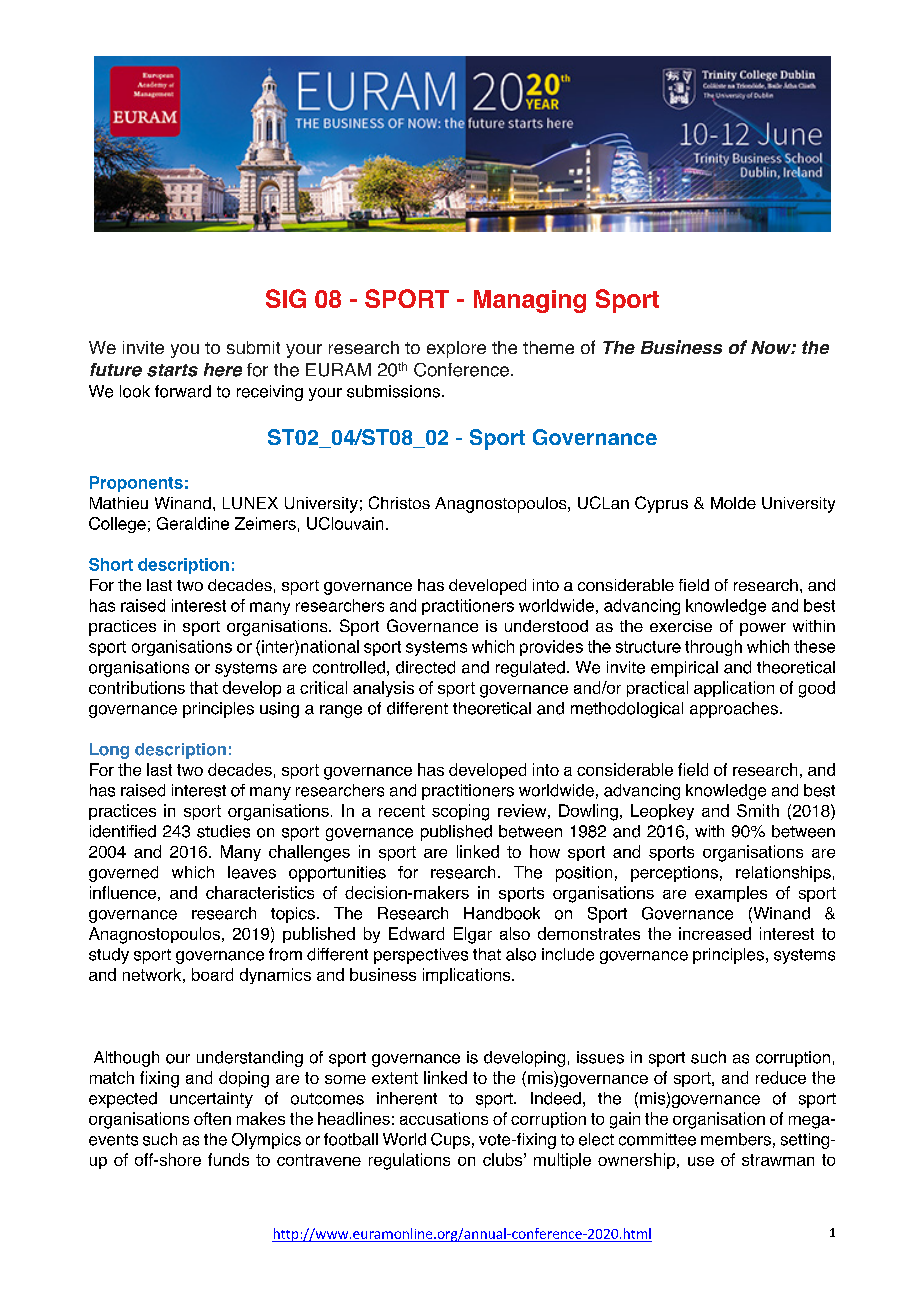 This screenshot has height=1308, width=924. What do you see at coordinates (731, 894) in the screenshot?
I see `examples` at bounding box center [731, 894].
